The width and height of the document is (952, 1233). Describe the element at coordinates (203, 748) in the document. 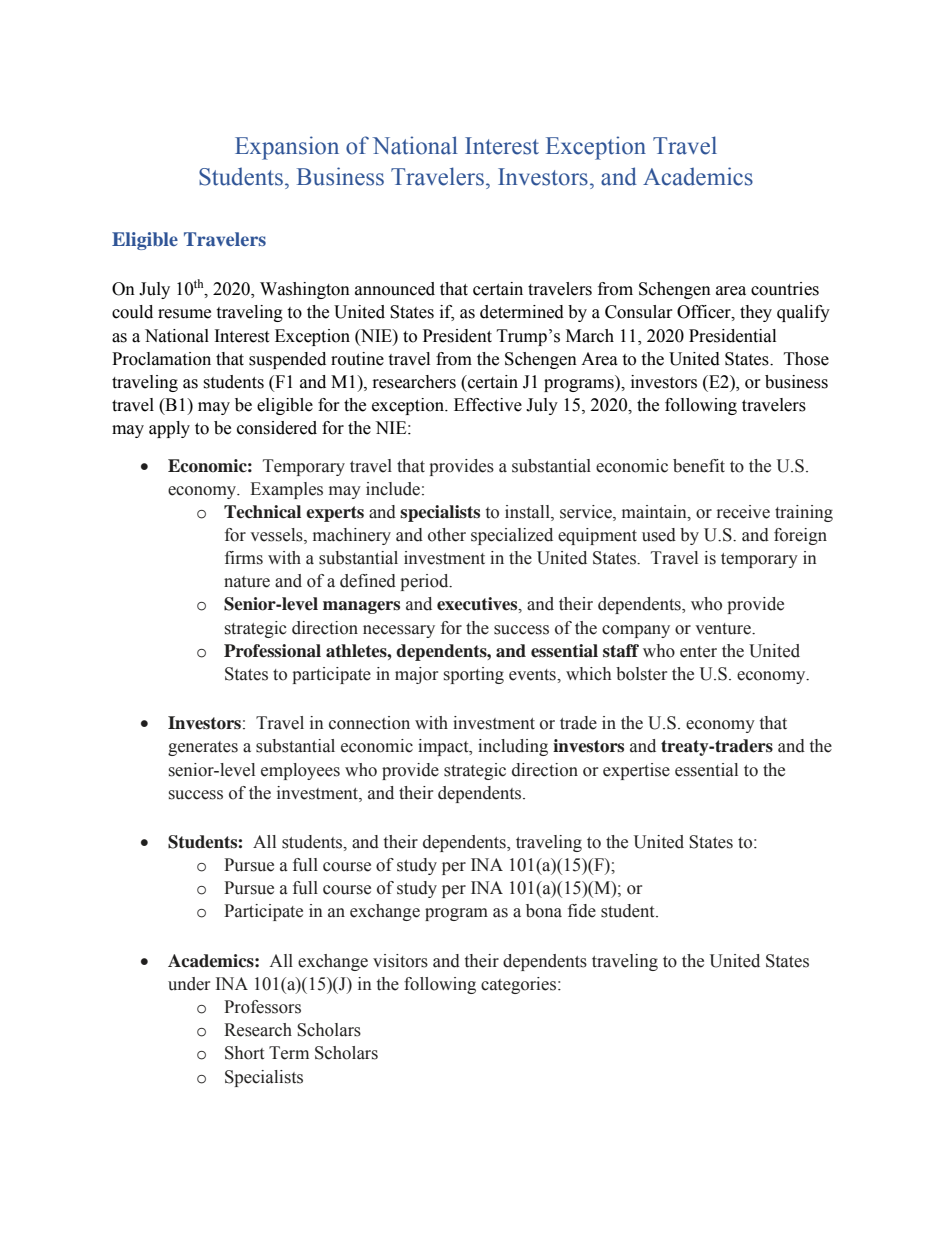

I see `generates` at that location.
